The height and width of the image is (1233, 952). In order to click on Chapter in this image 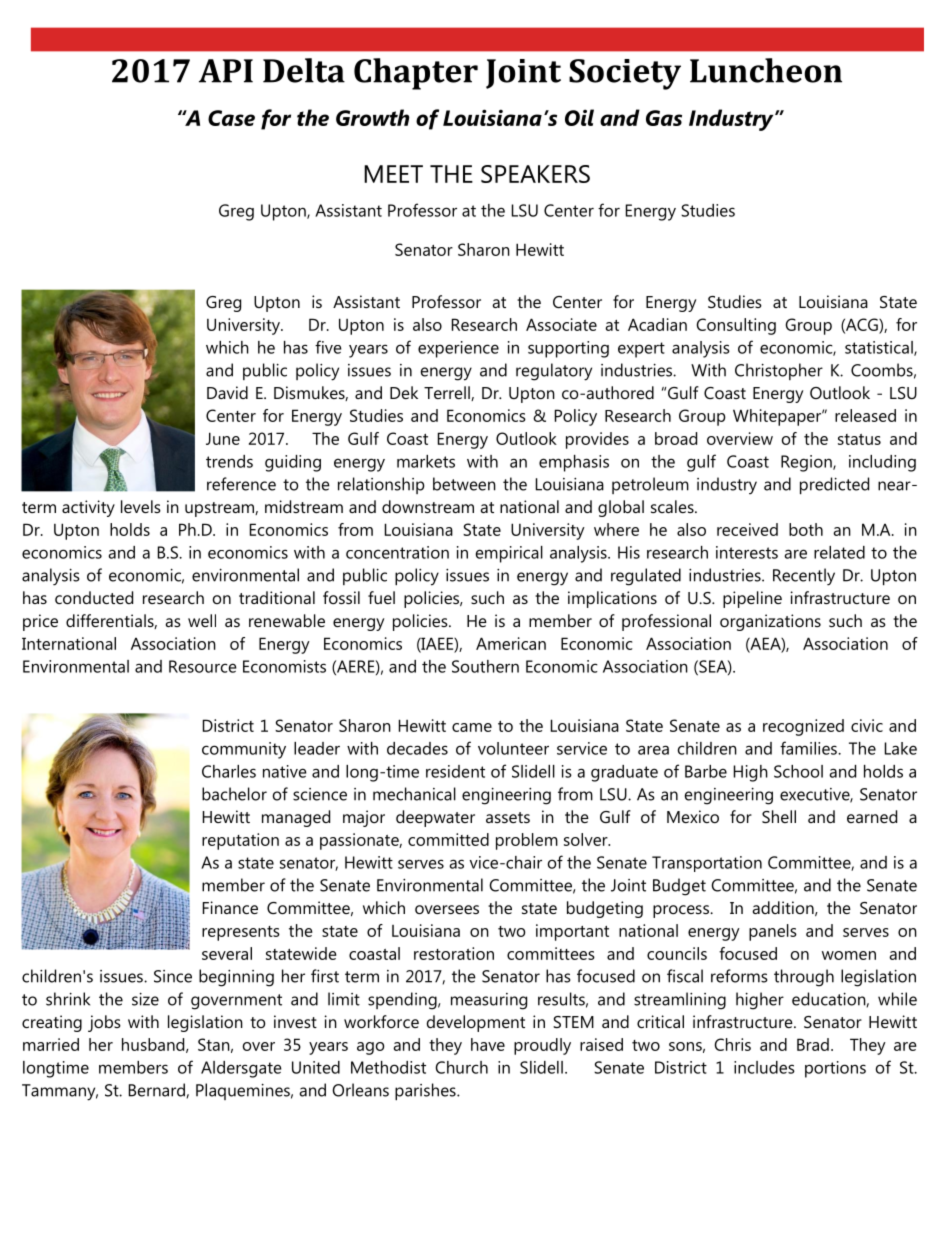, I will do `click(416, 74)`.
